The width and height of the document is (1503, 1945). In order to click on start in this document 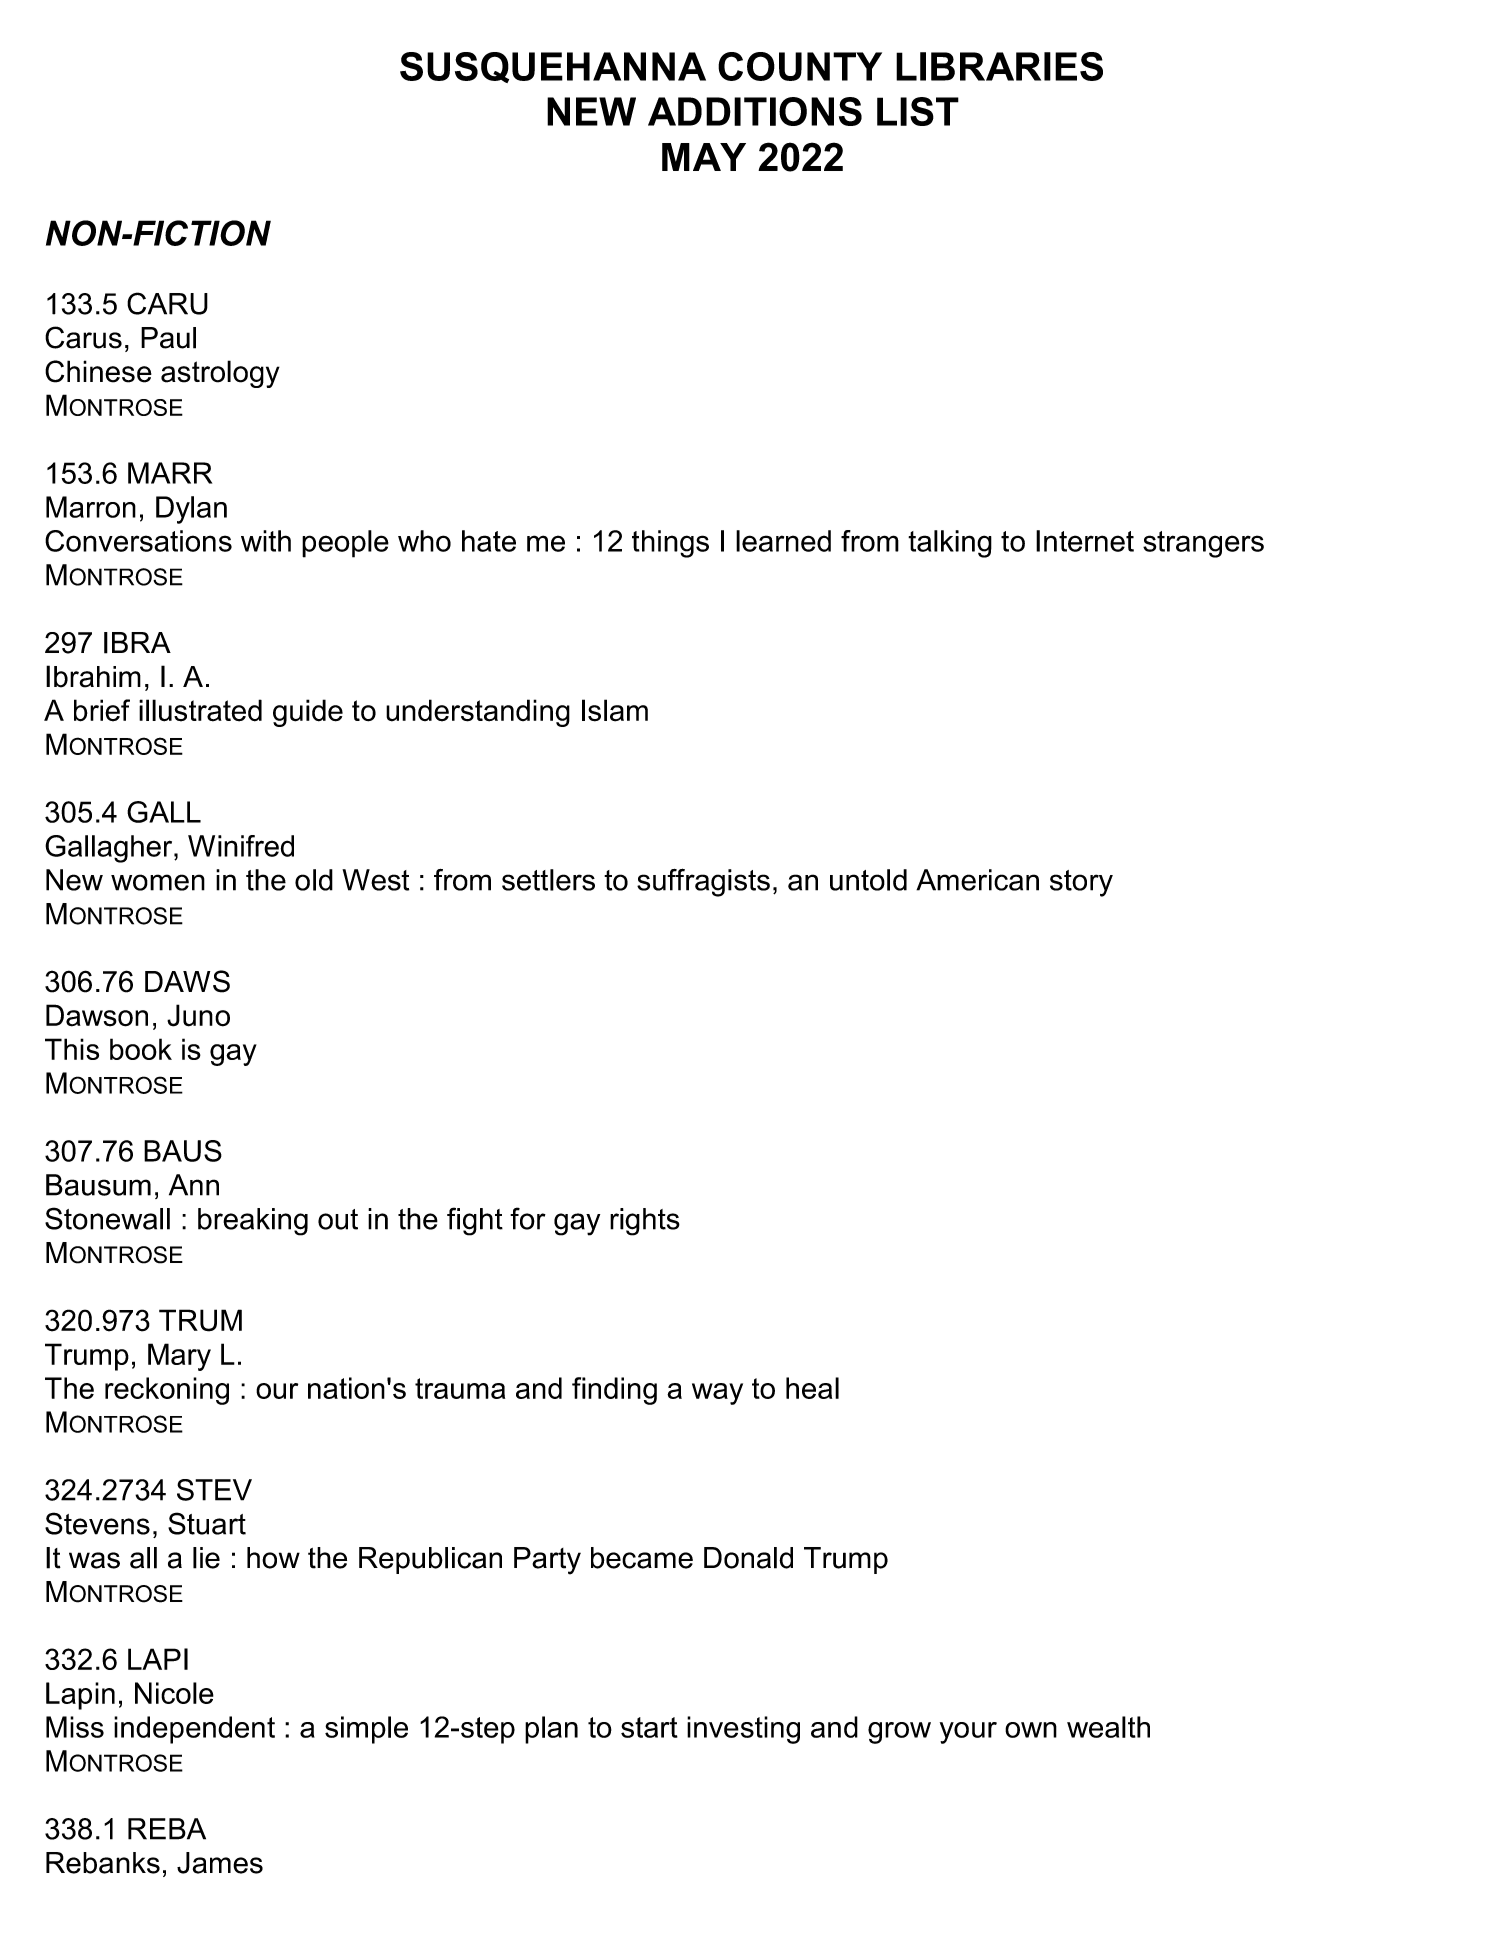, I will do `click(649, 1727)`.
